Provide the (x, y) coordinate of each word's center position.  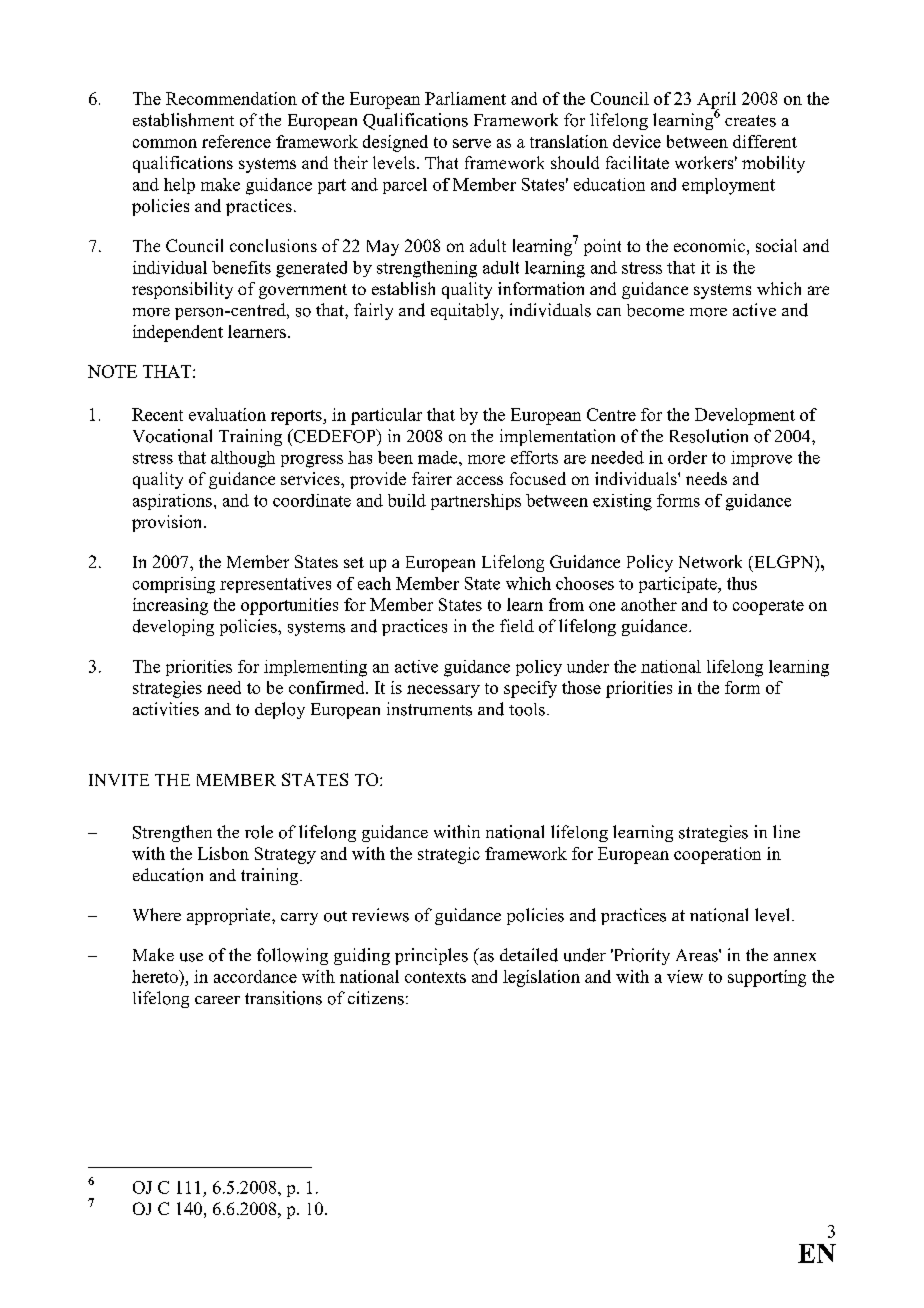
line (786, 831)
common (165, 143)
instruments (429, 709)
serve (472, 143)
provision (168, 523)
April (716, 101)
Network (710, 561)
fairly (373, 311)
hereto (156, 976)
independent (178, 333)
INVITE (119, 780)
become (655, 310)
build (407, 500)
